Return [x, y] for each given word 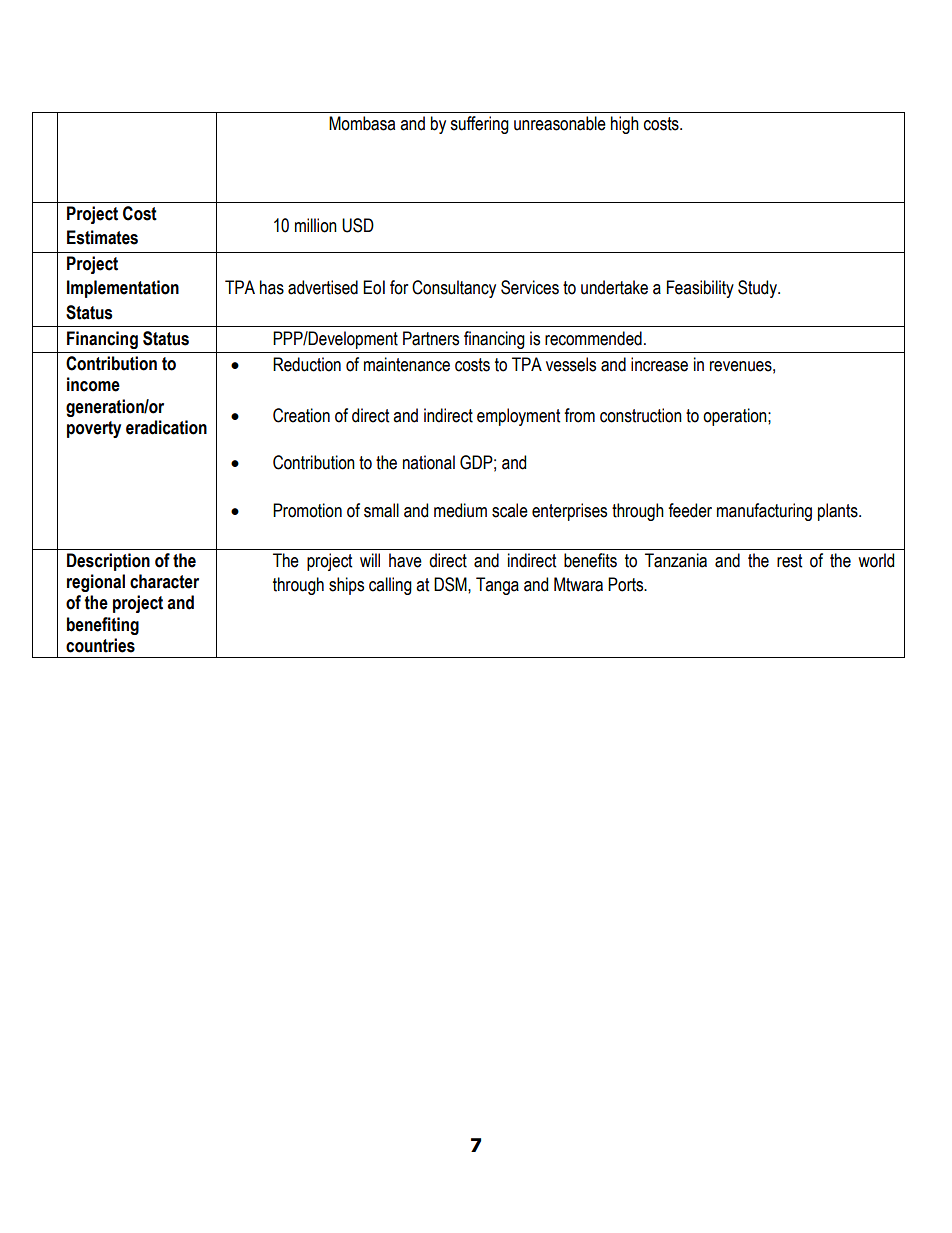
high [625, 125]
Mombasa [362, 123]
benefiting [103, 626]
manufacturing [764, 512]
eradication [166, 427]
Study [758, 289]
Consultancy [454, 289]
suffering [479, 125]
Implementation [123, 289]
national [429, 462]
